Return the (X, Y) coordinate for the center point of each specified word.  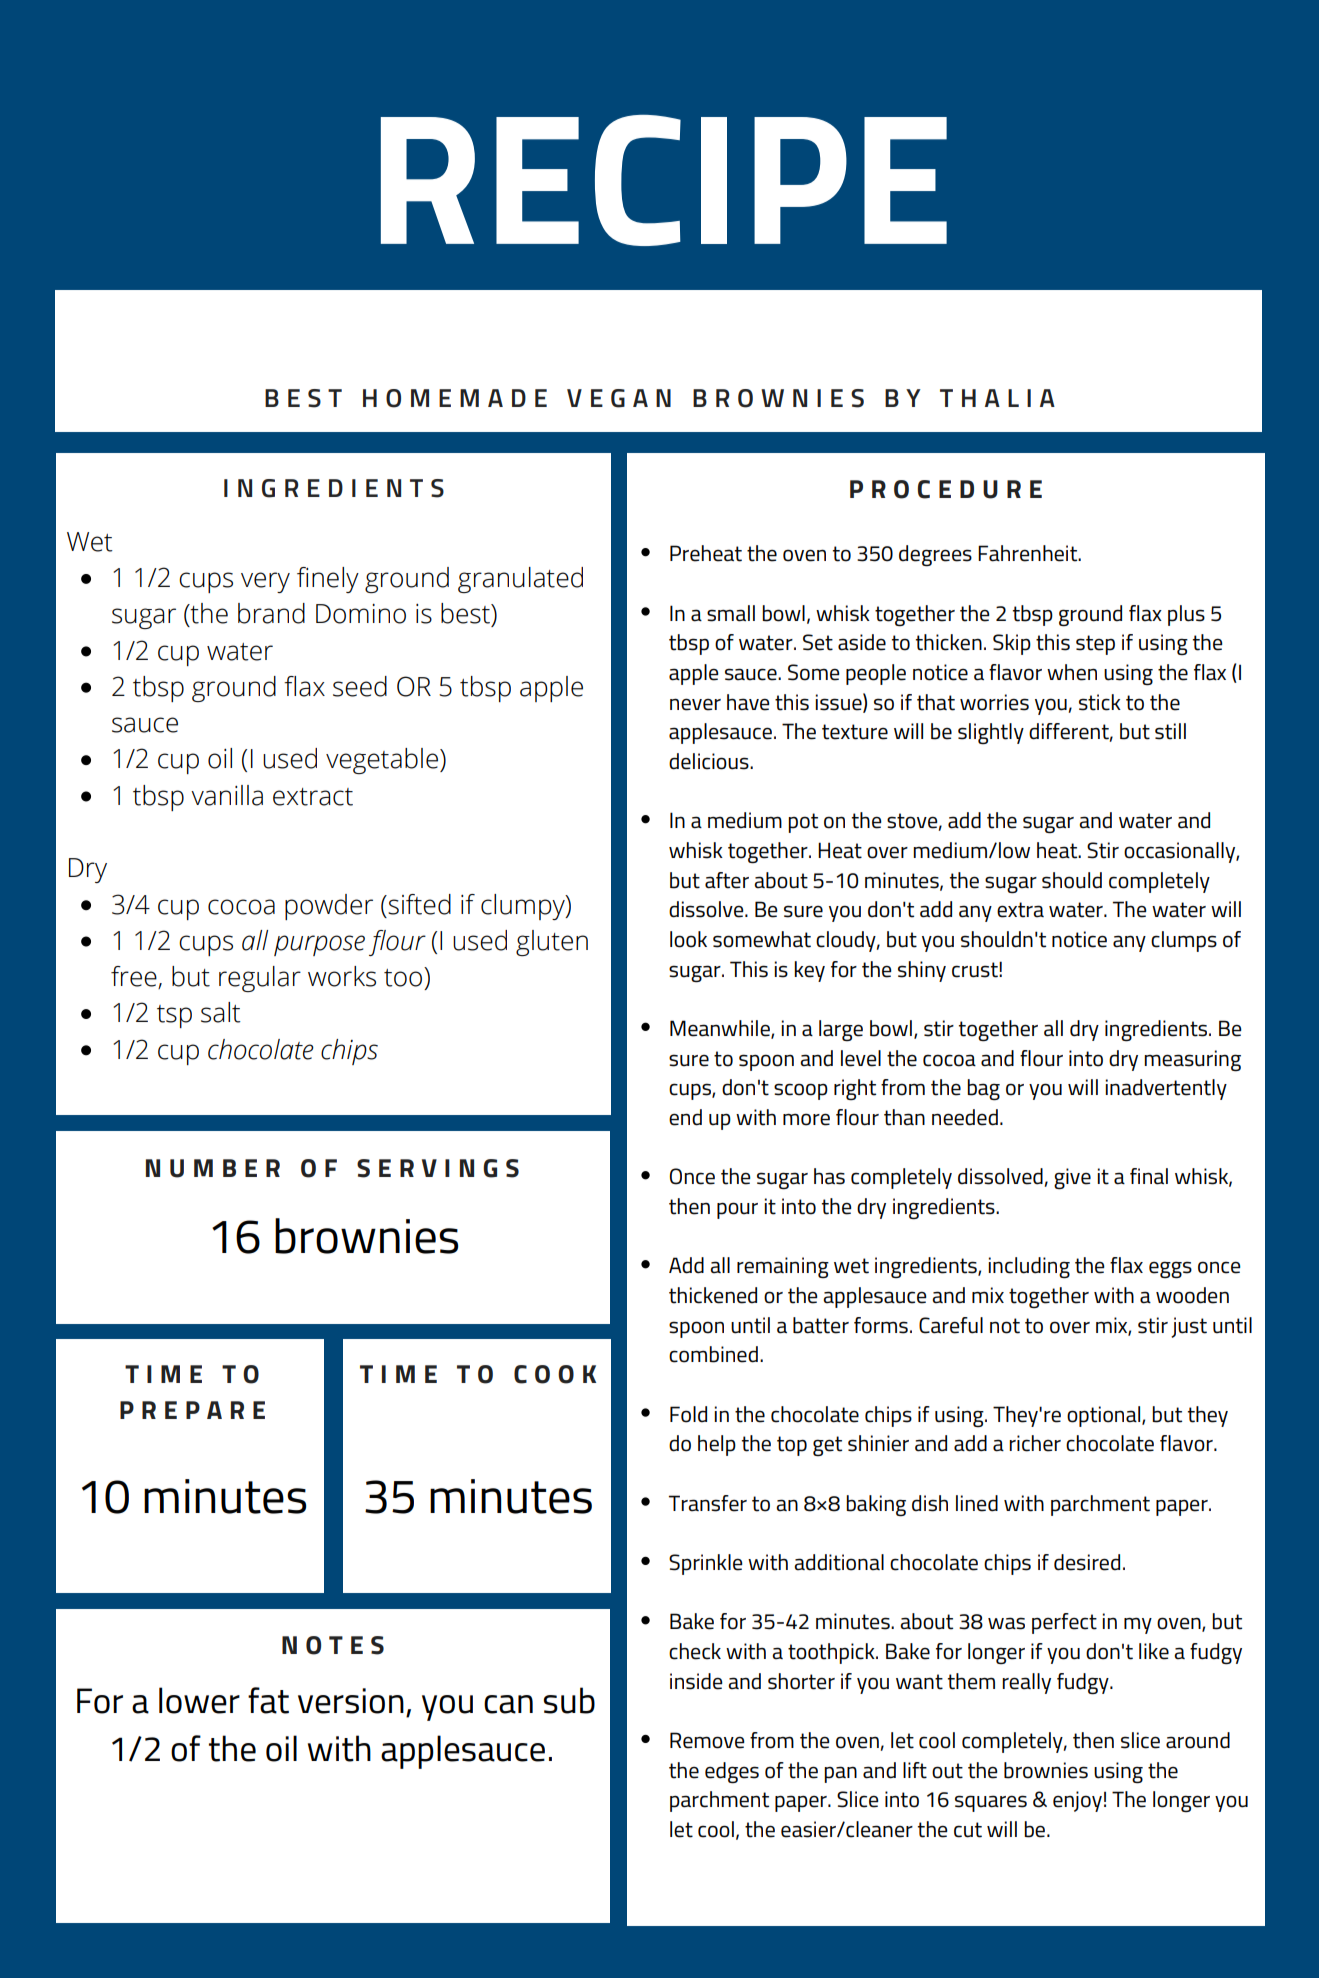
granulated (520, 580)
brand (271, 613)
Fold (688, 1414)
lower (199, 1700)
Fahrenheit (1029, 553)
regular (260, 979)
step (1095, 645)
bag (983, 1089)
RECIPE (664, 180)
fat (268, 1700)
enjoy (1077, 1801)
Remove (707, 1740)
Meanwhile (721, 1029)
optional (1105, 1416)
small (731, 613)
